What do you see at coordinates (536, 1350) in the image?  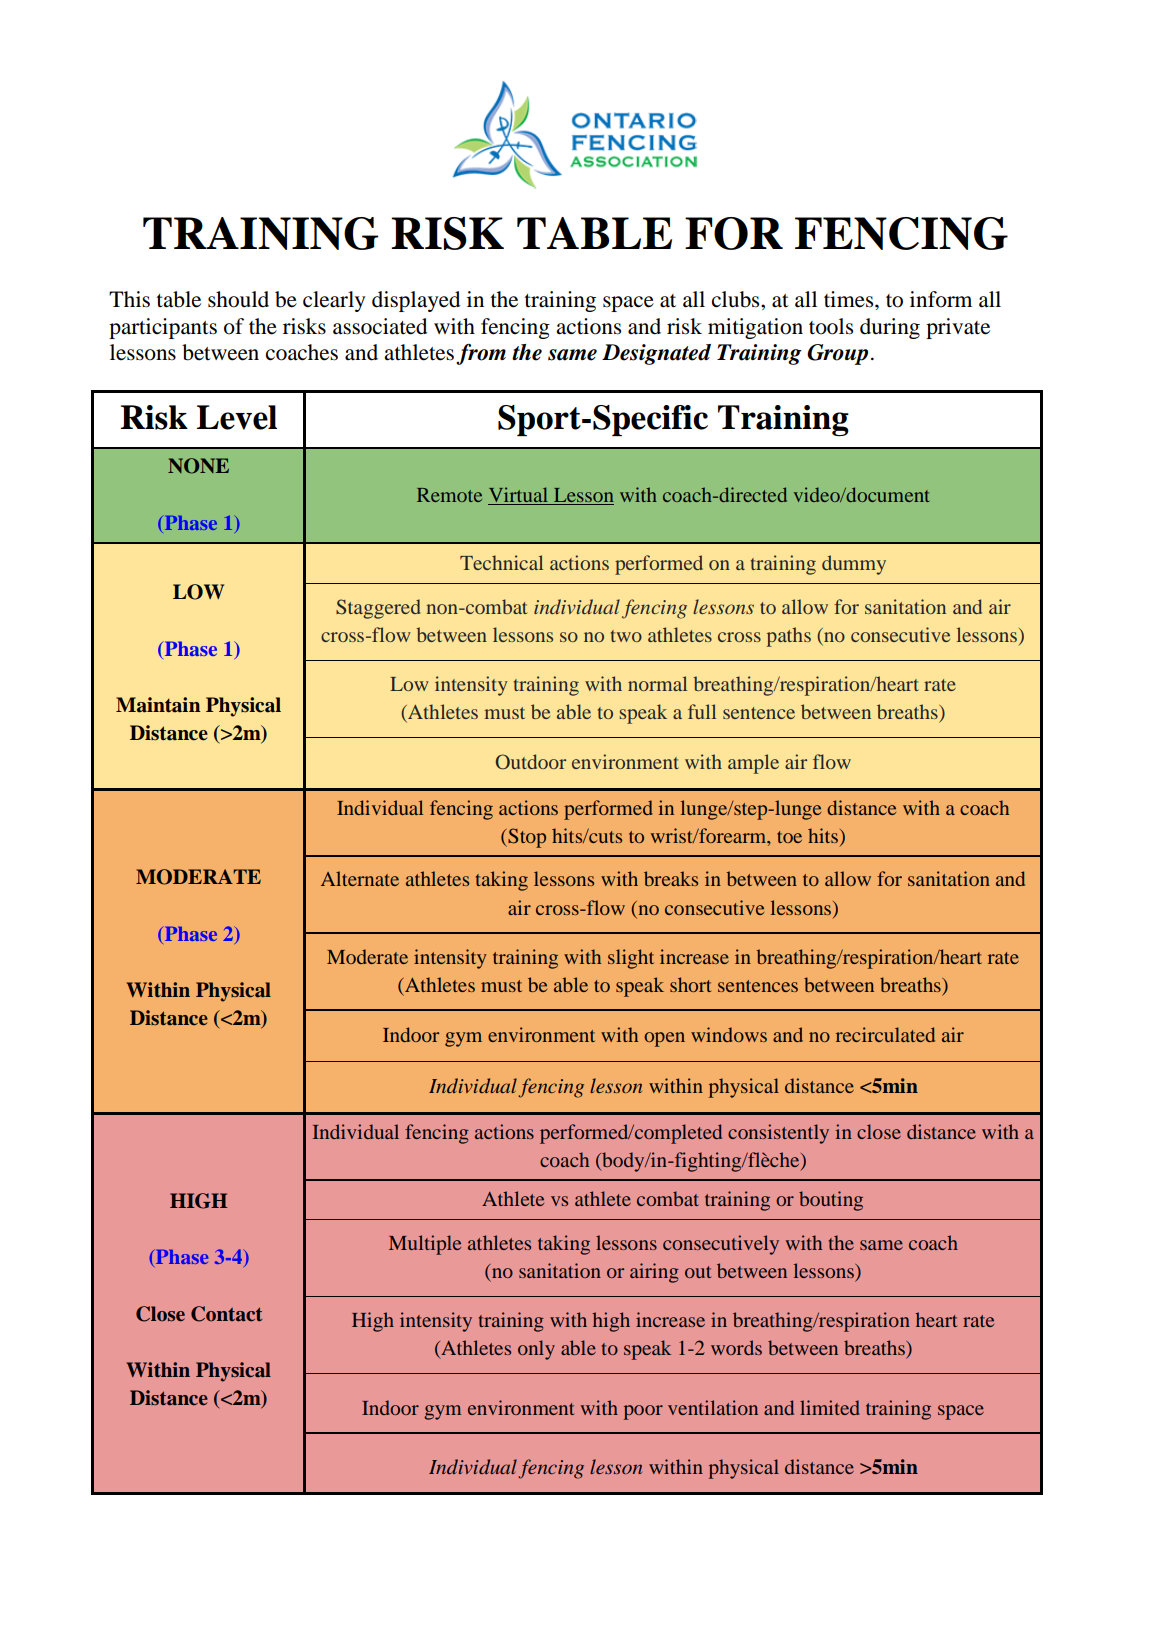 I see `only` at bounding box center [536, 1350].
